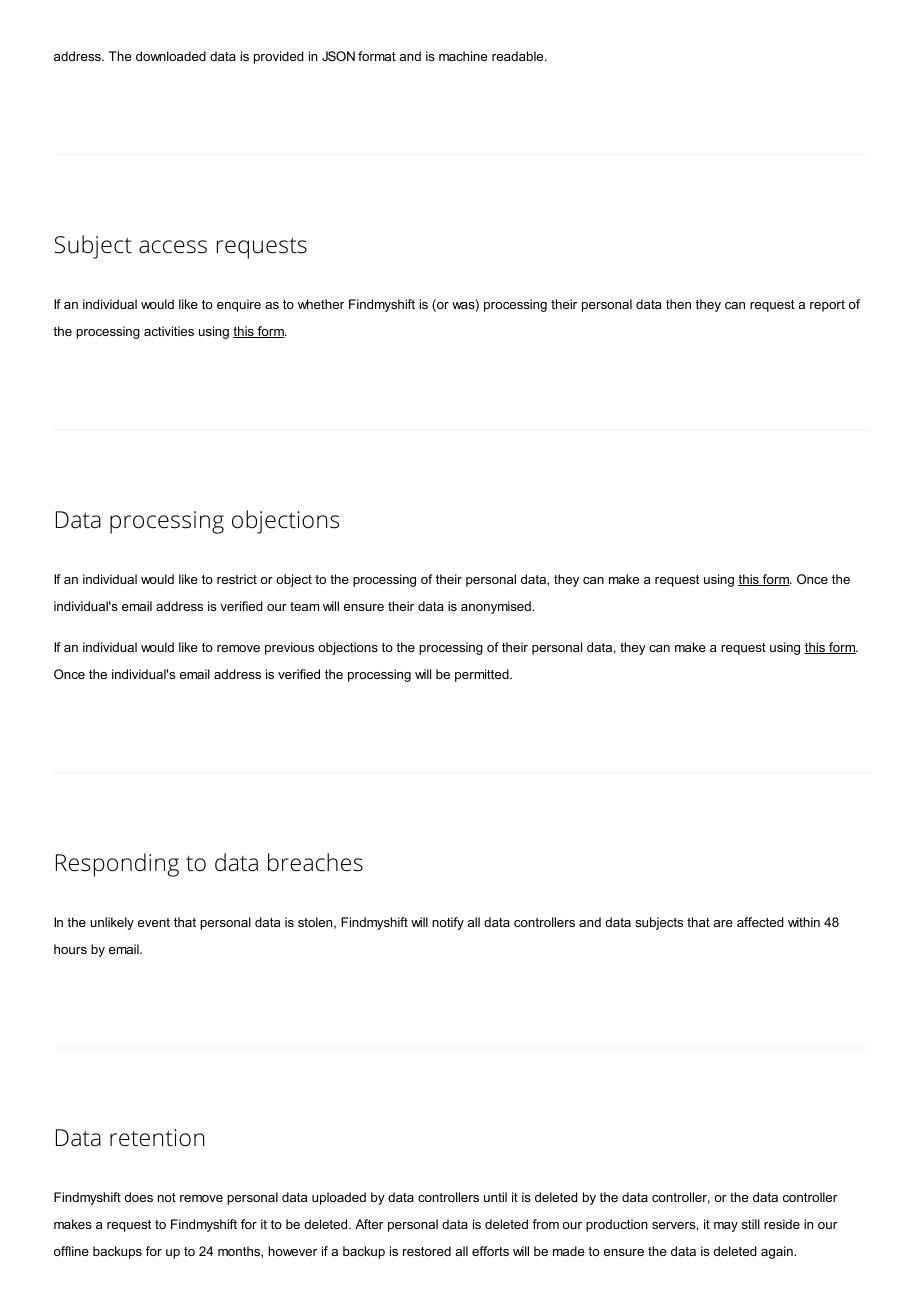 The image size is (924, 1308). I want to click on machine, so click(463, 56).
